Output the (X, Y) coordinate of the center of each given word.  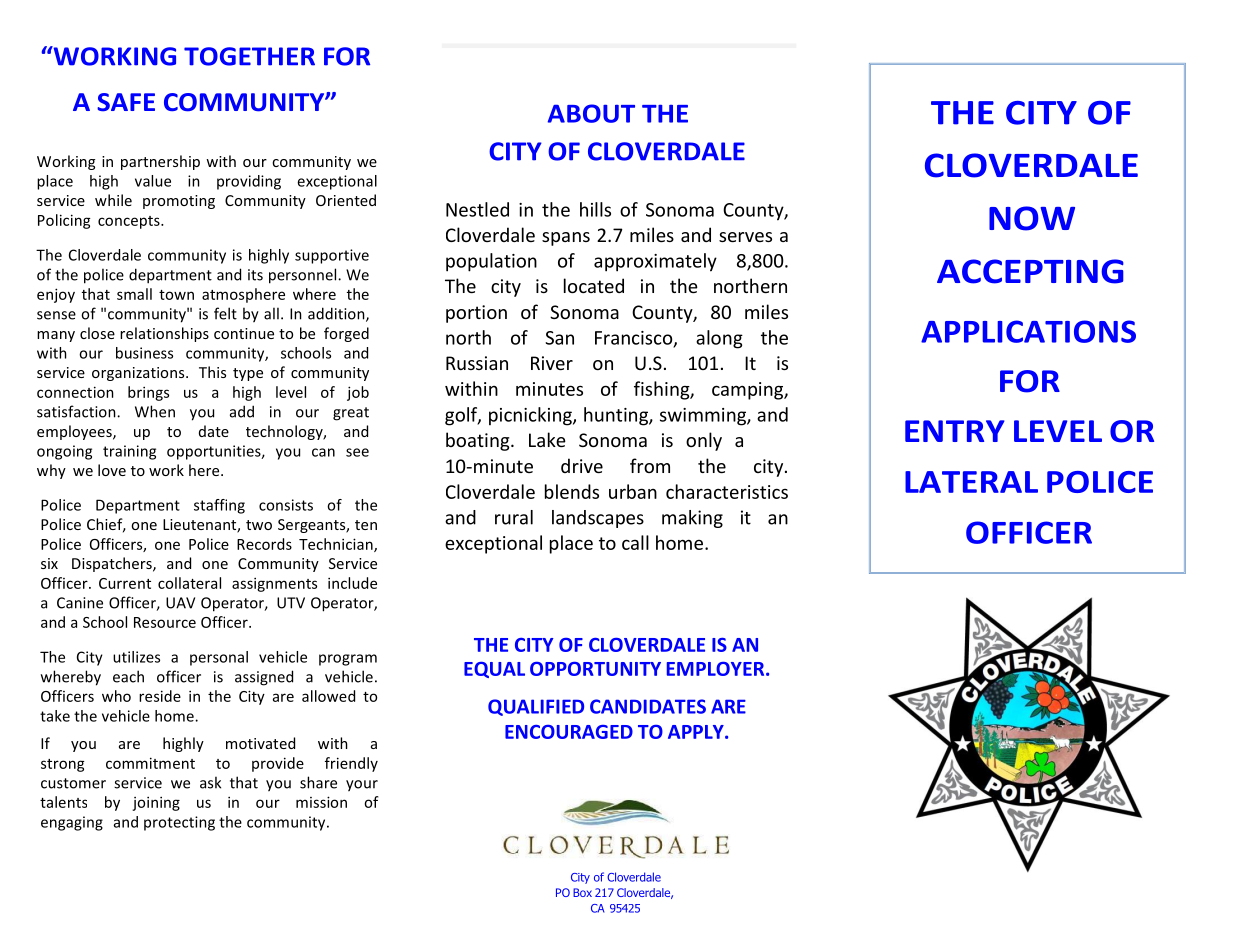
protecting (179, 823)
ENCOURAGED (569, 732)
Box (582, 892)
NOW (1032, 218)
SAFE (126, 102)
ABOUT (591, 113)
